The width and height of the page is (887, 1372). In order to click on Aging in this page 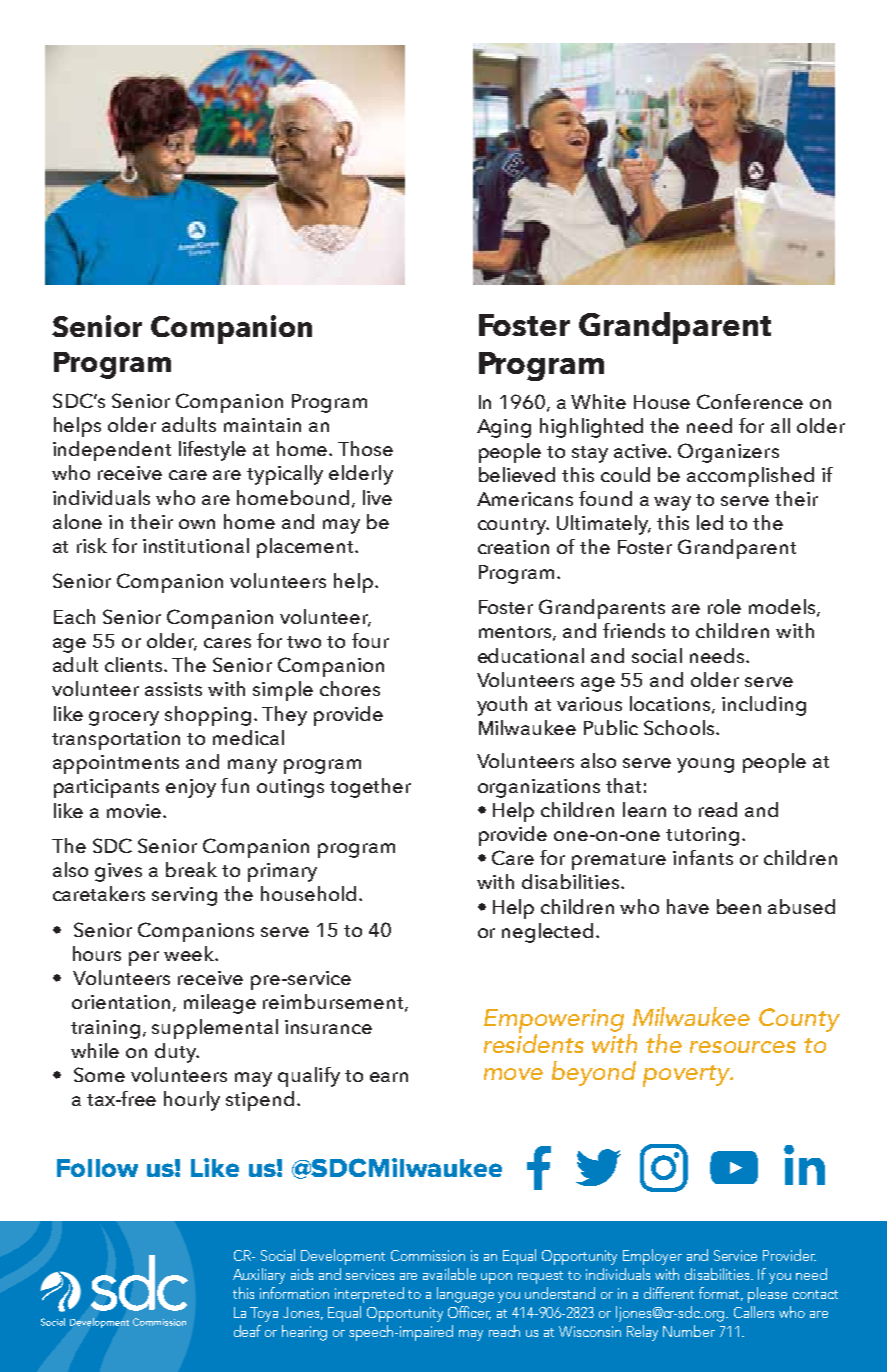, I will do `click(504, 428)`.
